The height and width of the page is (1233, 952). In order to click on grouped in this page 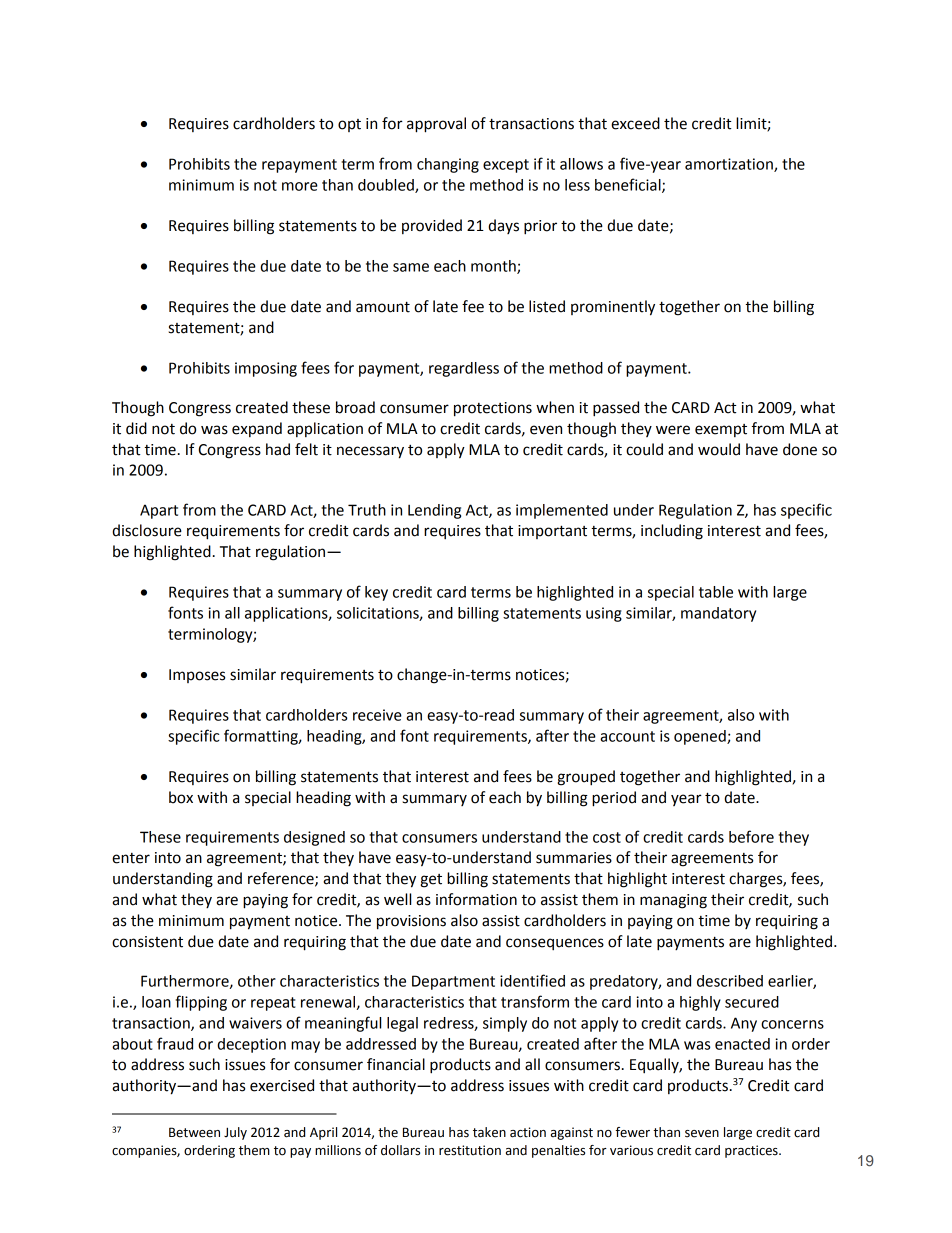, I will do `click(586, 778)`.
